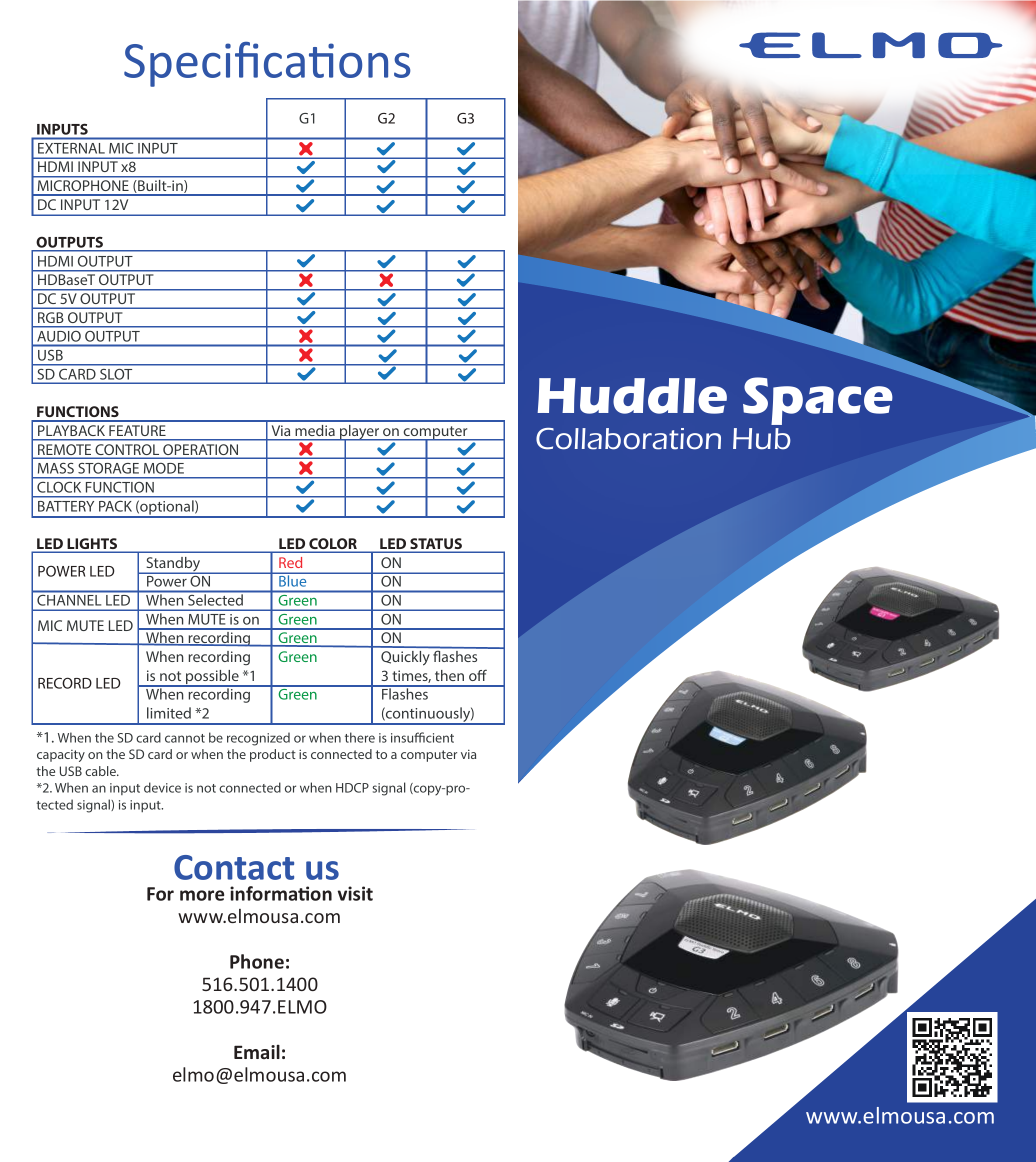 This screenshot has height=1162, width=1036. Describe the element at coordinates (281, 893) in the screenshot. I see `information` at that location.
